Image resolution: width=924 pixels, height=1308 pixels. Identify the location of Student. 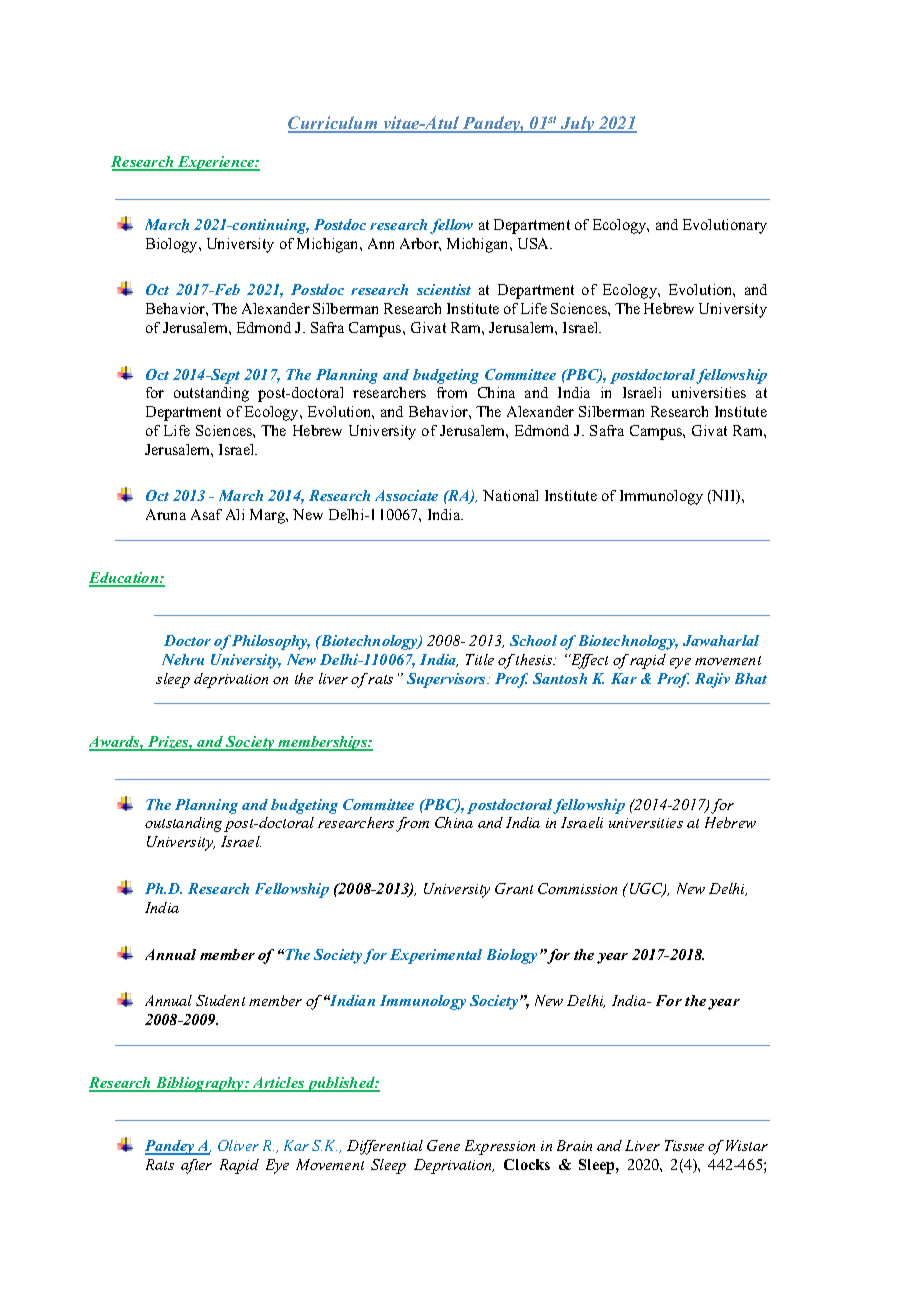
(220, 1000).
